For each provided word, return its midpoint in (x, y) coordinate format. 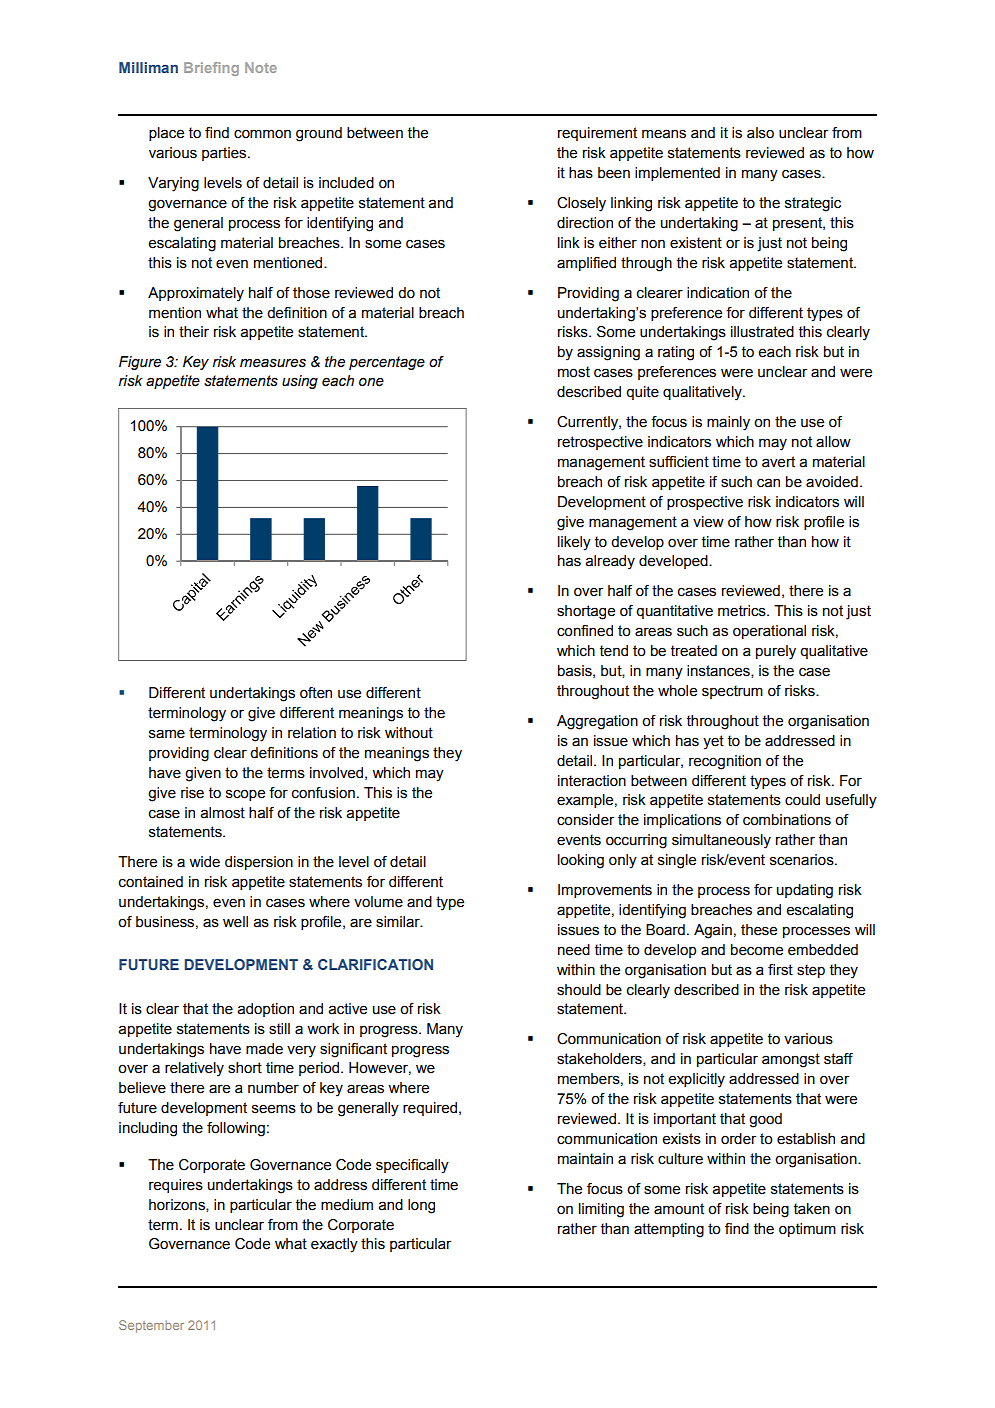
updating (805, 891)
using (300, 382)
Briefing (211, 69)
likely (574, 543)
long (421, 1206)
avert (778, 462)
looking (581, 861)
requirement (597, 134)
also (760, 133)
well (235, 922)
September (151, 1326)
